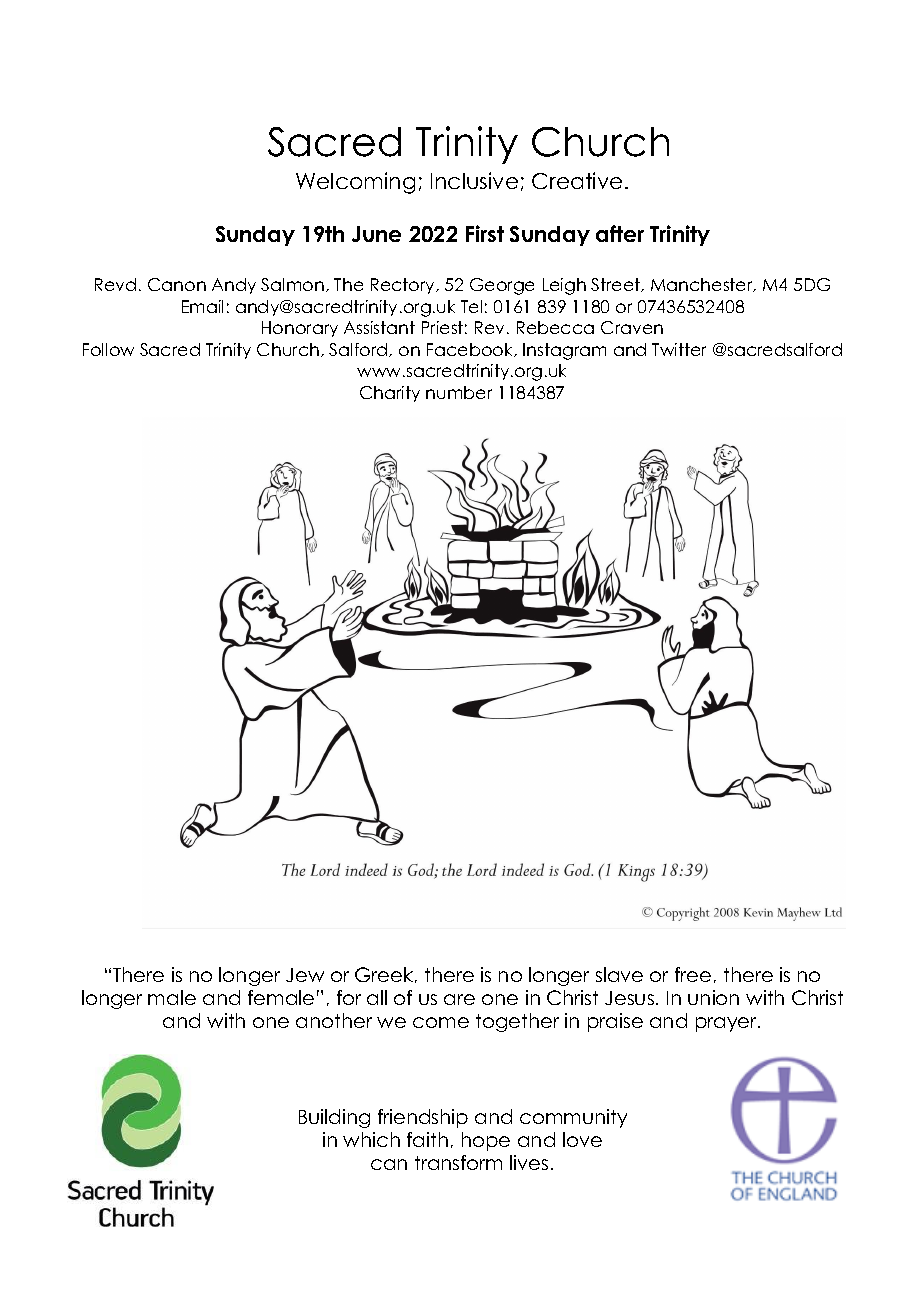 The image size is (924, 1315). I want to click on Twitter, so click(679, 349).
